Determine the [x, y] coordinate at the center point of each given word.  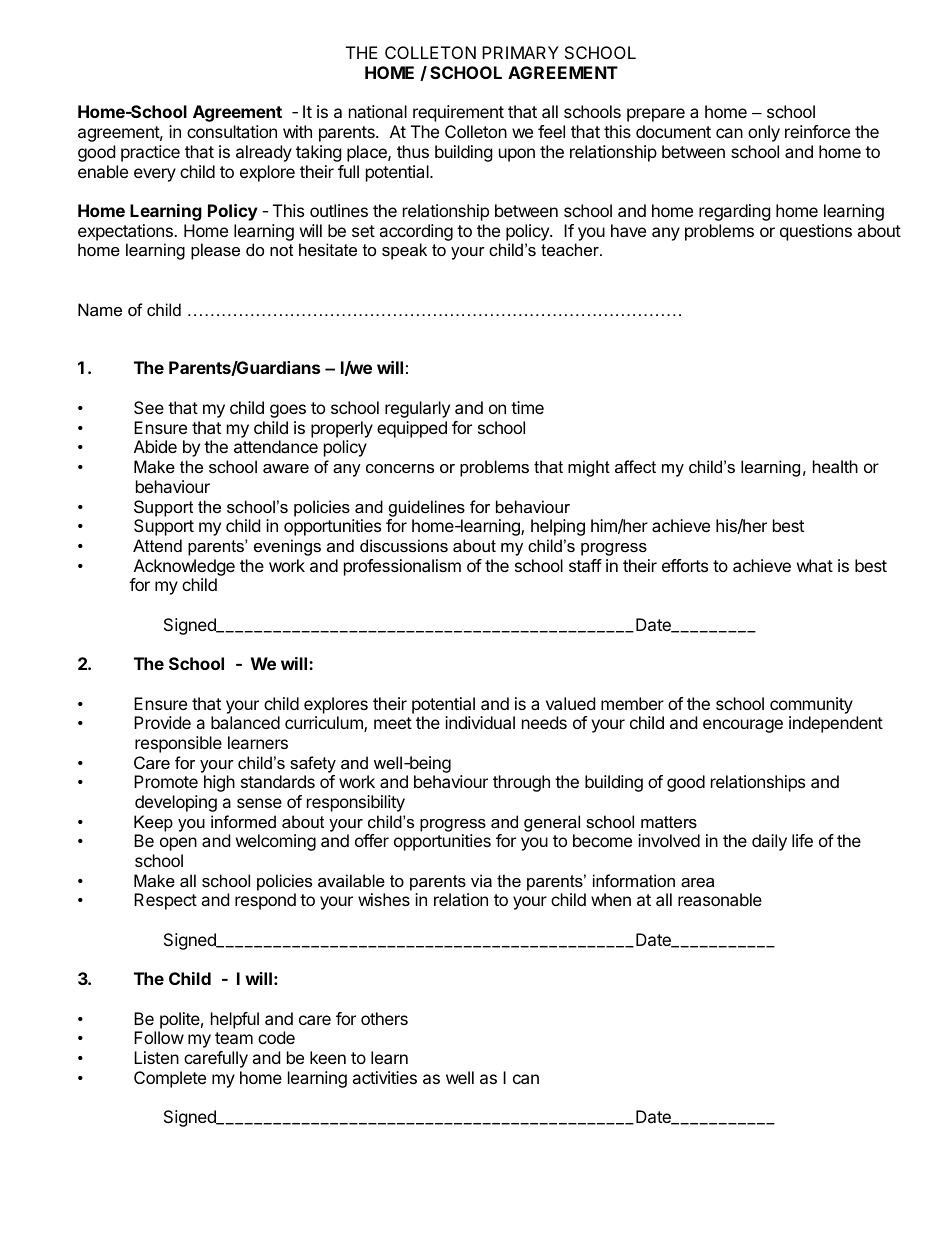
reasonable [720, 899]
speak [404, 251]
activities [384, 1077]
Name [100, 309]
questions [816, 232]
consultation [232, 131]
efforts [685, 565]
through [521, 783]
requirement [458, 113]
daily [769, 842]
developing [176, 803]
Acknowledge [184, 567]
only [764, 133]
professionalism [402, 567]
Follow [159, 1037]
